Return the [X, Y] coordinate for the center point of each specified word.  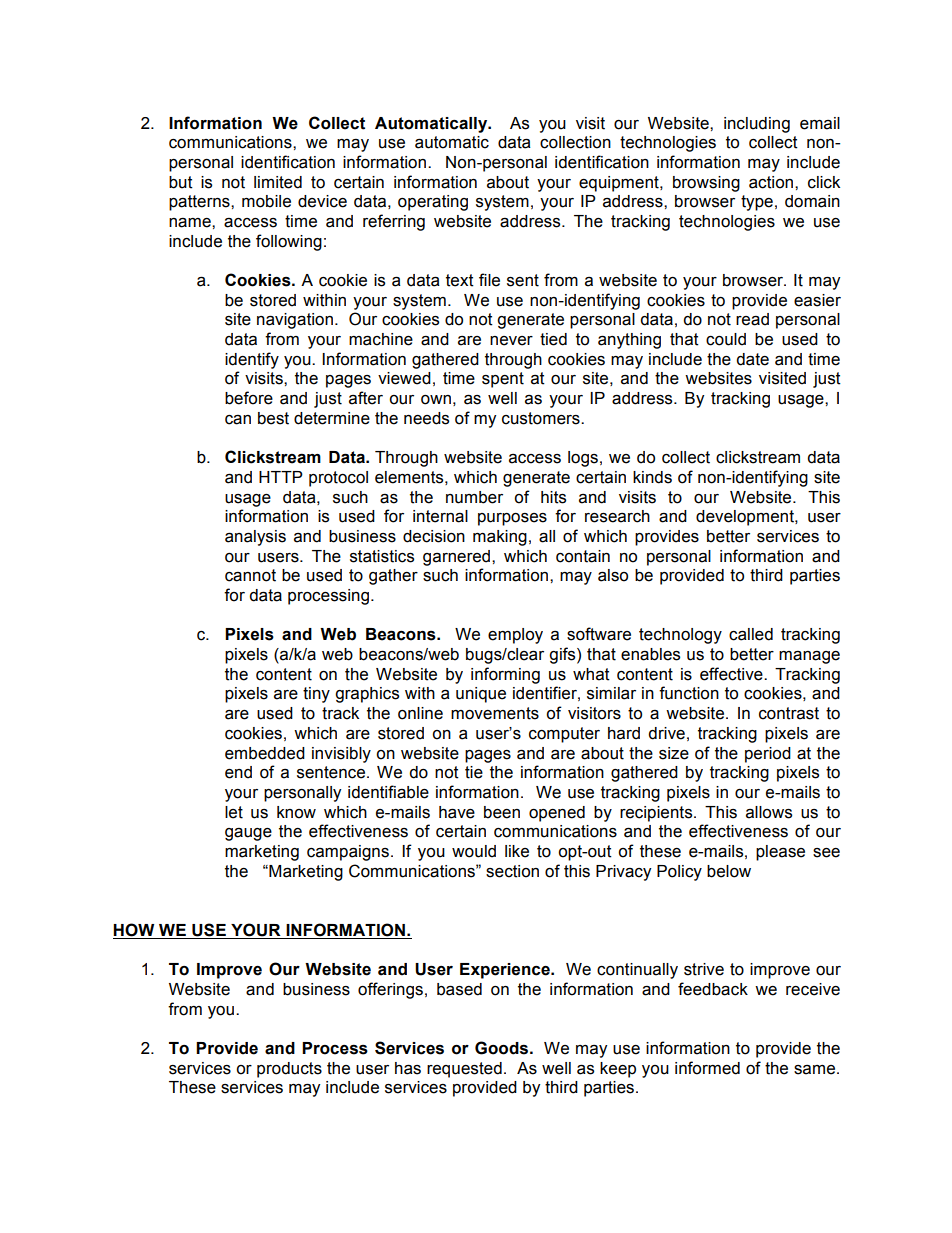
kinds [652, 477]
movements [495, 713]
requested [464, 1070]
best [273, 418]
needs [426, 418]
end [238, 772]
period [768, 755]
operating [433, 203]
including [757, 125]
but [181, 182]
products [289, 1070]
